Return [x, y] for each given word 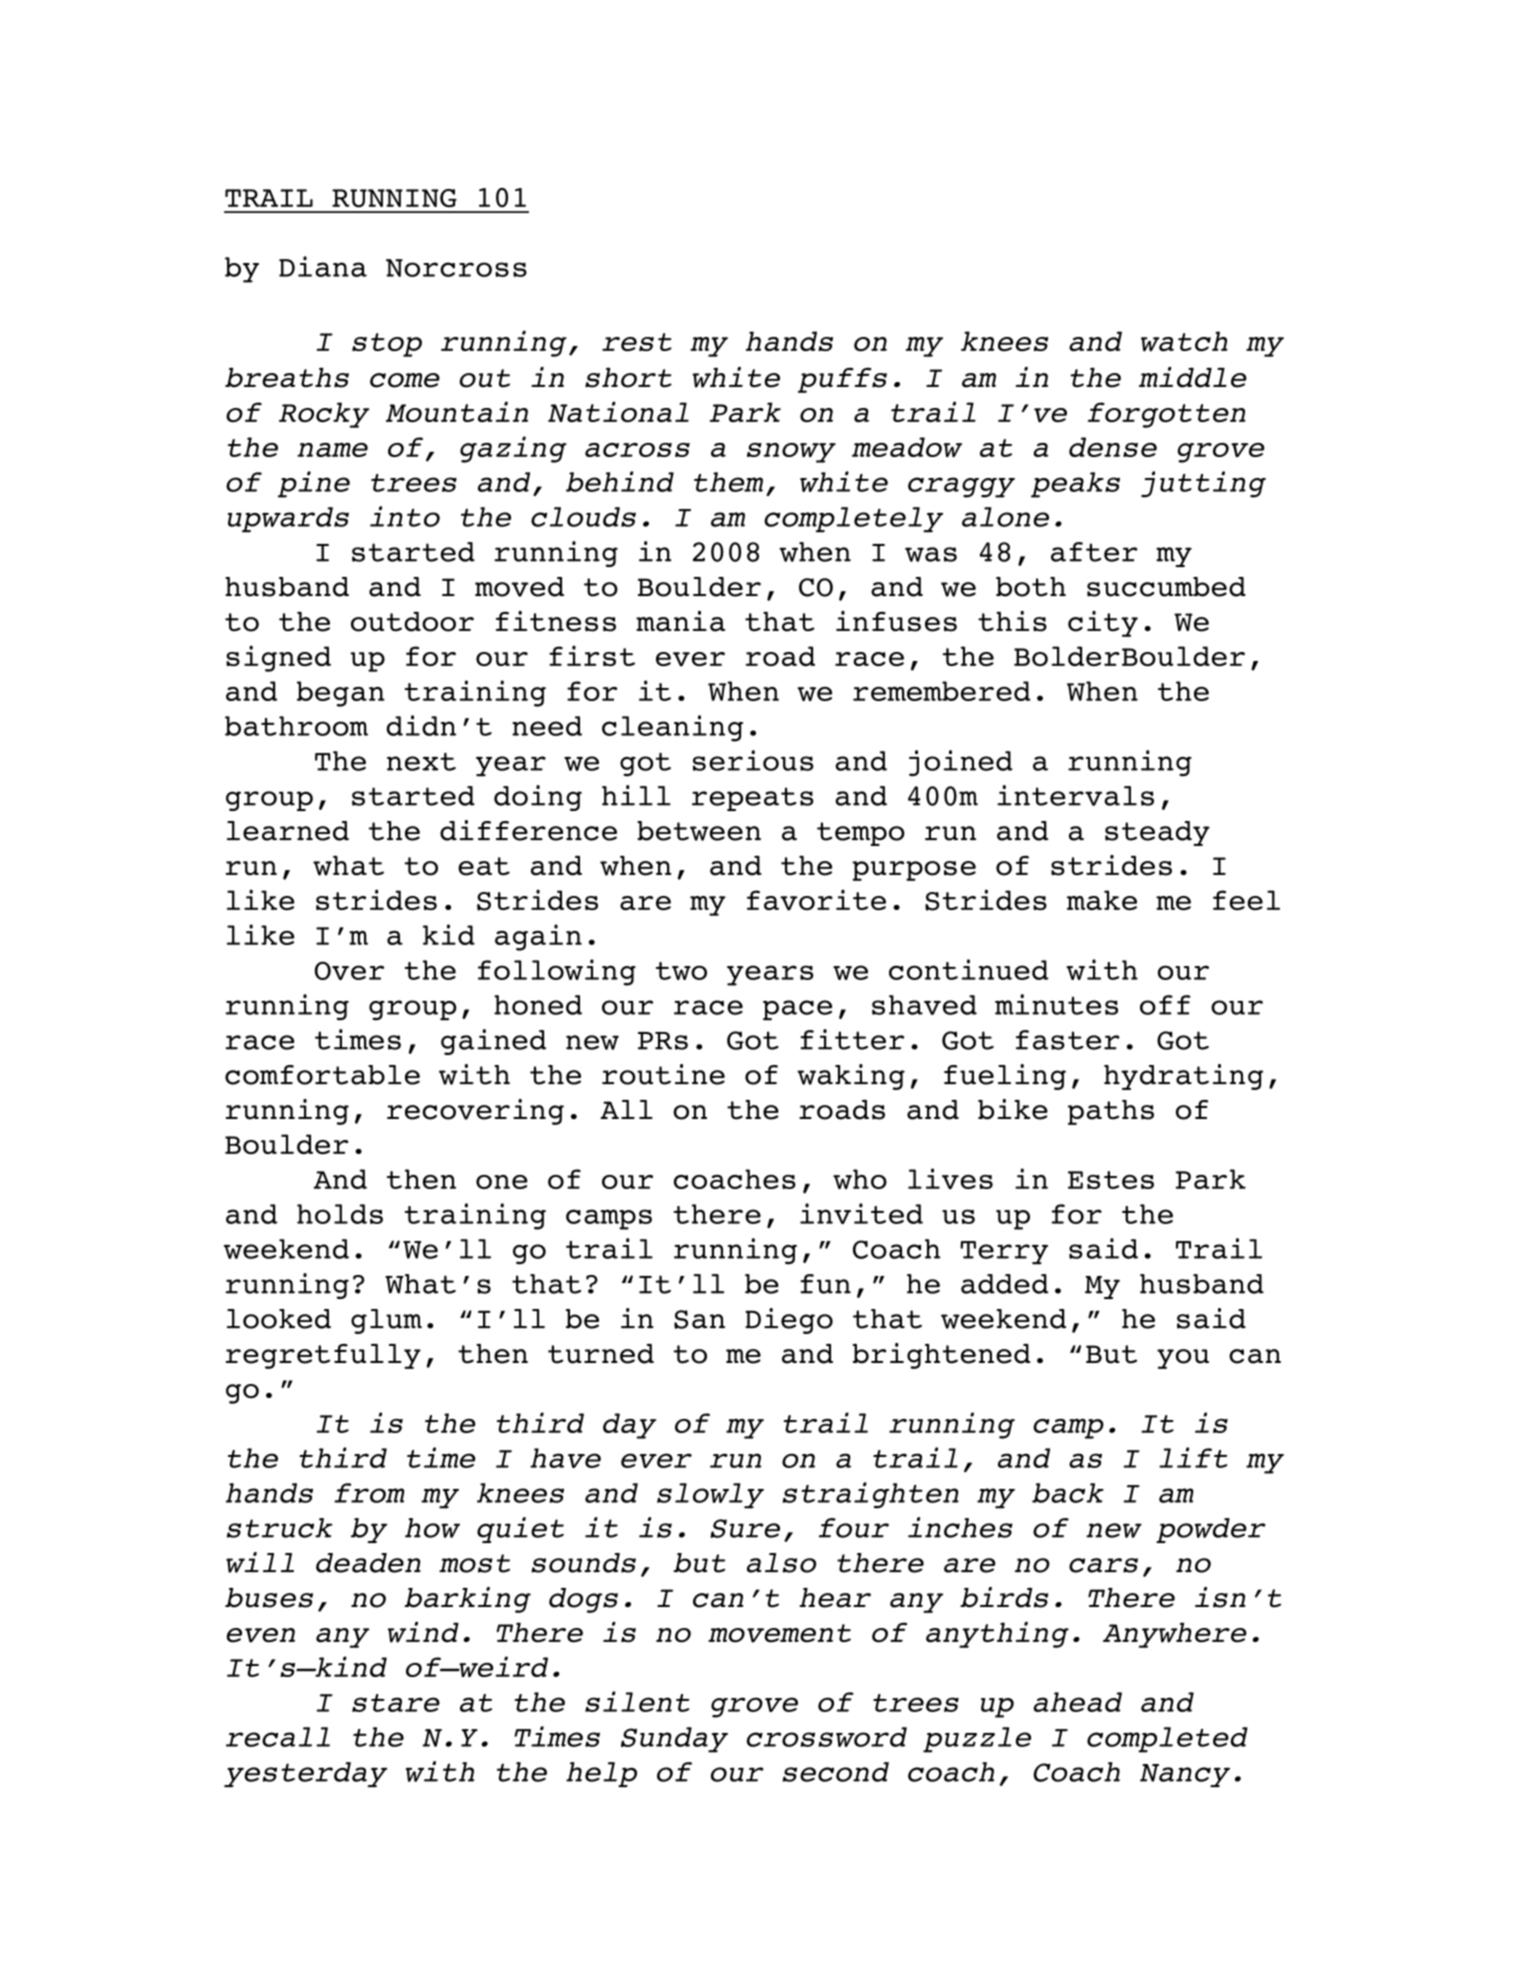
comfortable [322, 1075]
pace [797, 1010]
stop [387, 345]
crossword [827, 1737]
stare [396, 1703]
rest [637, 342]
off [1165, 1005]
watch [1184, 341]
